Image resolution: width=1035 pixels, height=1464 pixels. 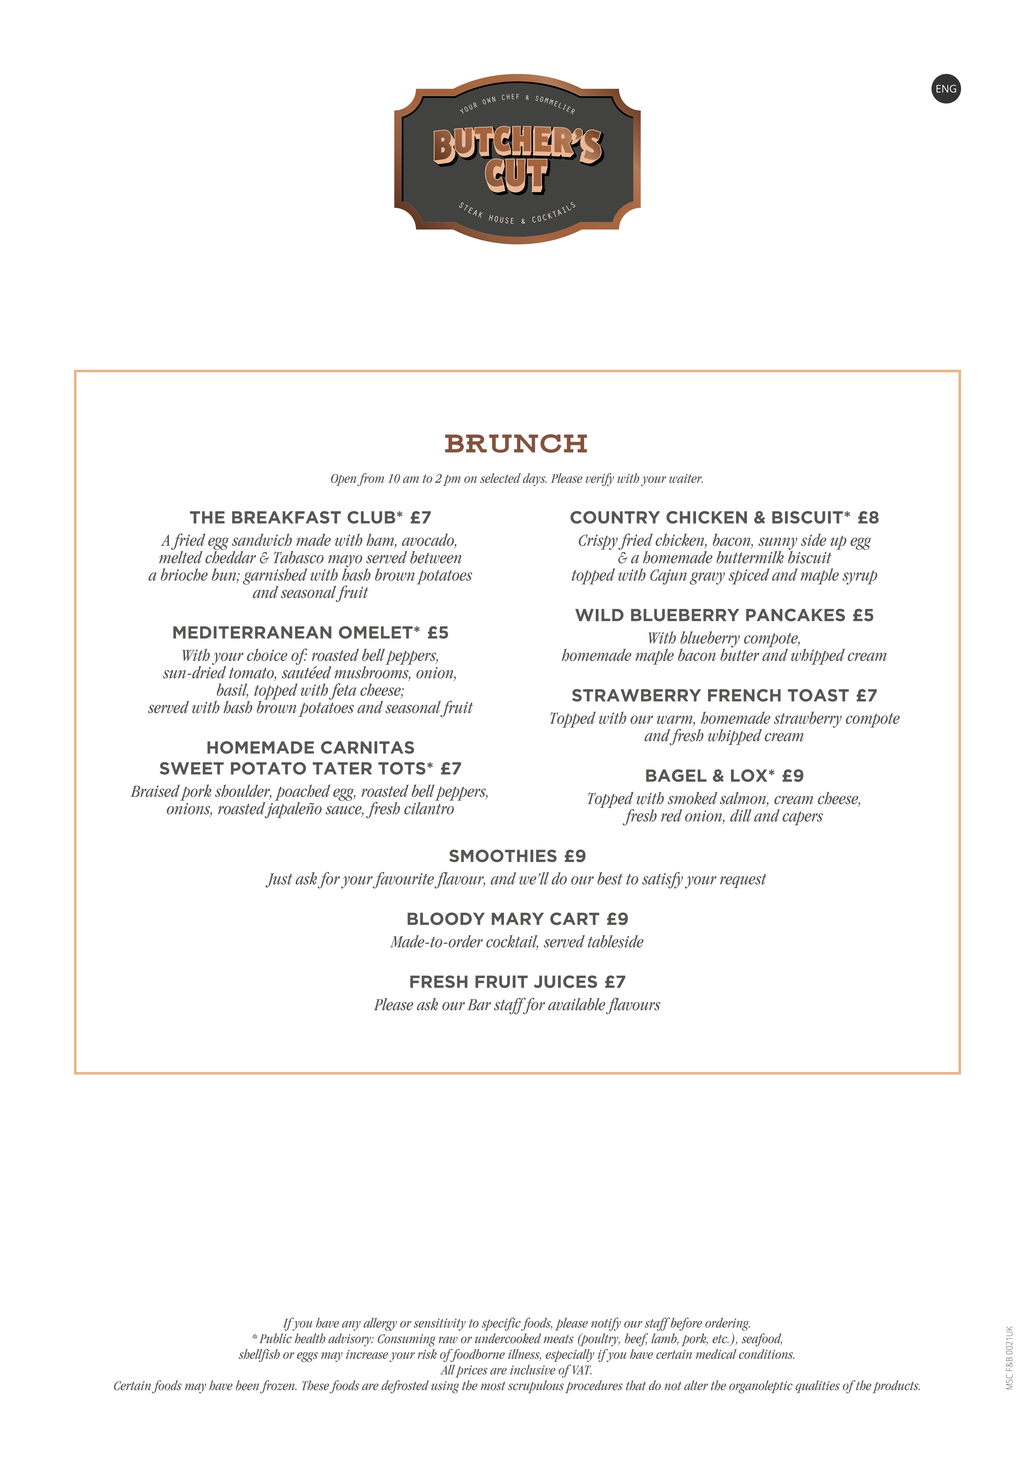 I want to click on BAGEL, so click(x=676, y=775).
